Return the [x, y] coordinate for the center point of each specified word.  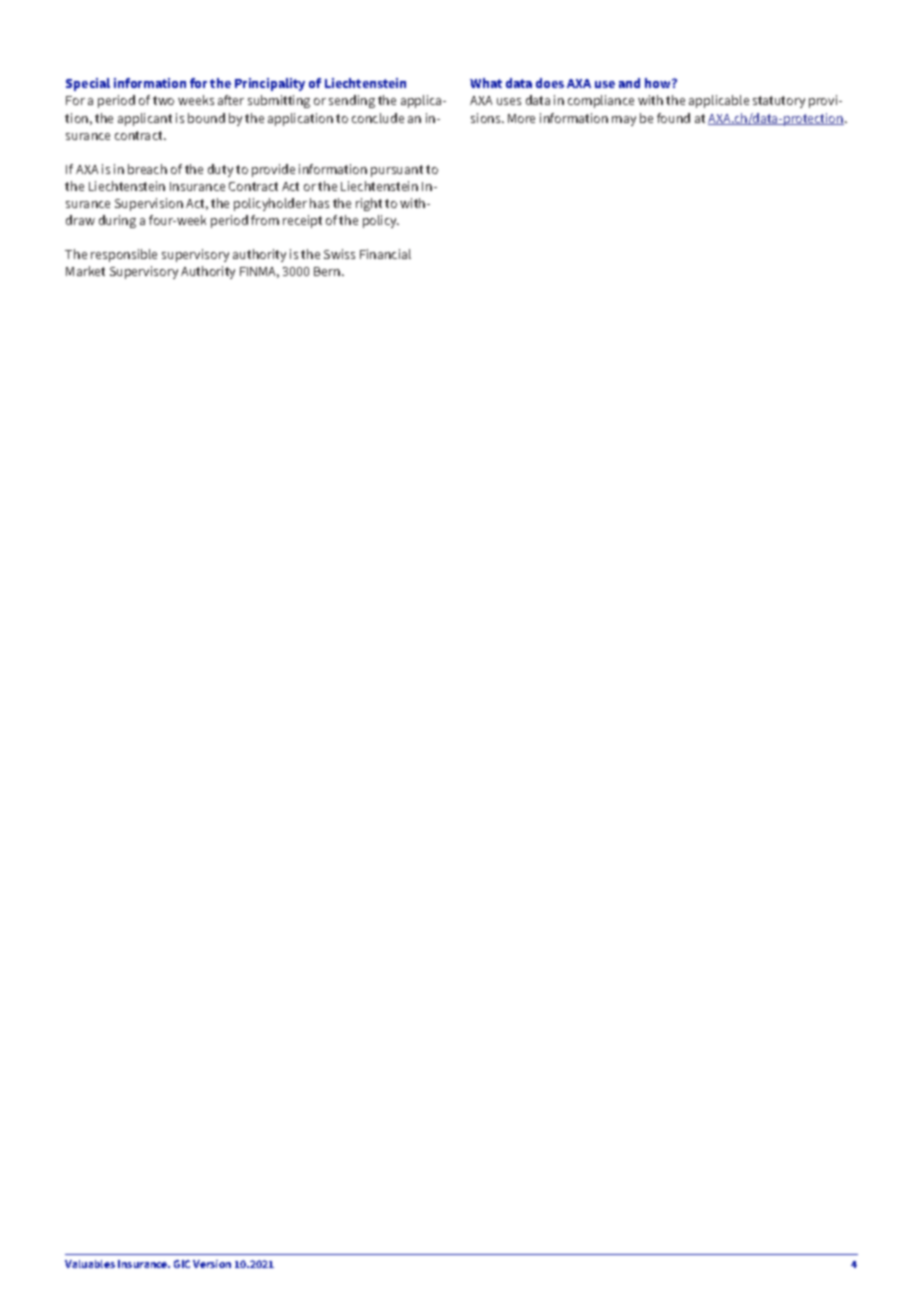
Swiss [339, 254]
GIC [182, 1264]
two [163, 100]
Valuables [90, 1264]
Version [212, 1264]
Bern [327, 271]
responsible [124, 255]
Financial [385, 254]
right [369, 204]
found [673, 118]
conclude [378, 118]
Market [85, 271]
